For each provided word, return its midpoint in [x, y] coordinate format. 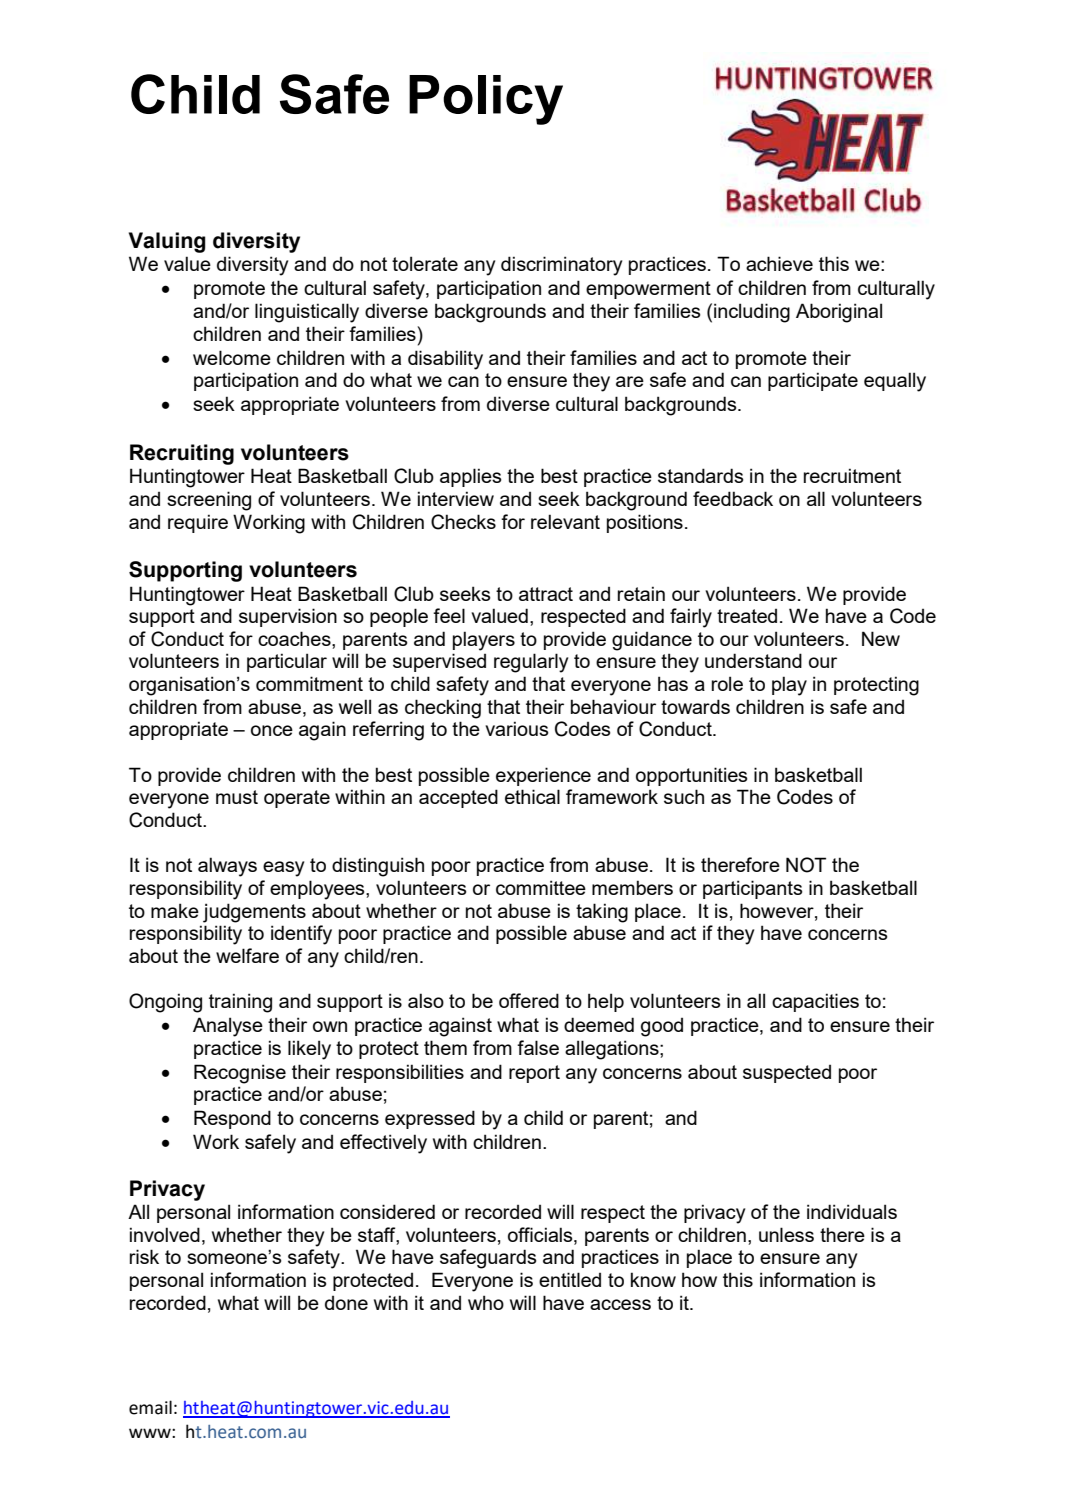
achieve [779, 263]
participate [813, 381]
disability [445, 360]
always [227, 867]
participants [753, 889]
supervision [288, 617]
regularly [531, 663]
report [534, 1074]
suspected [787, 1074]
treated [747, 616]
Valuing [167, 242]
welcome [232, 357]
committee [541, 887]
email [150, 1407]
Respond [232, 1119]
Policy [486, 100]
